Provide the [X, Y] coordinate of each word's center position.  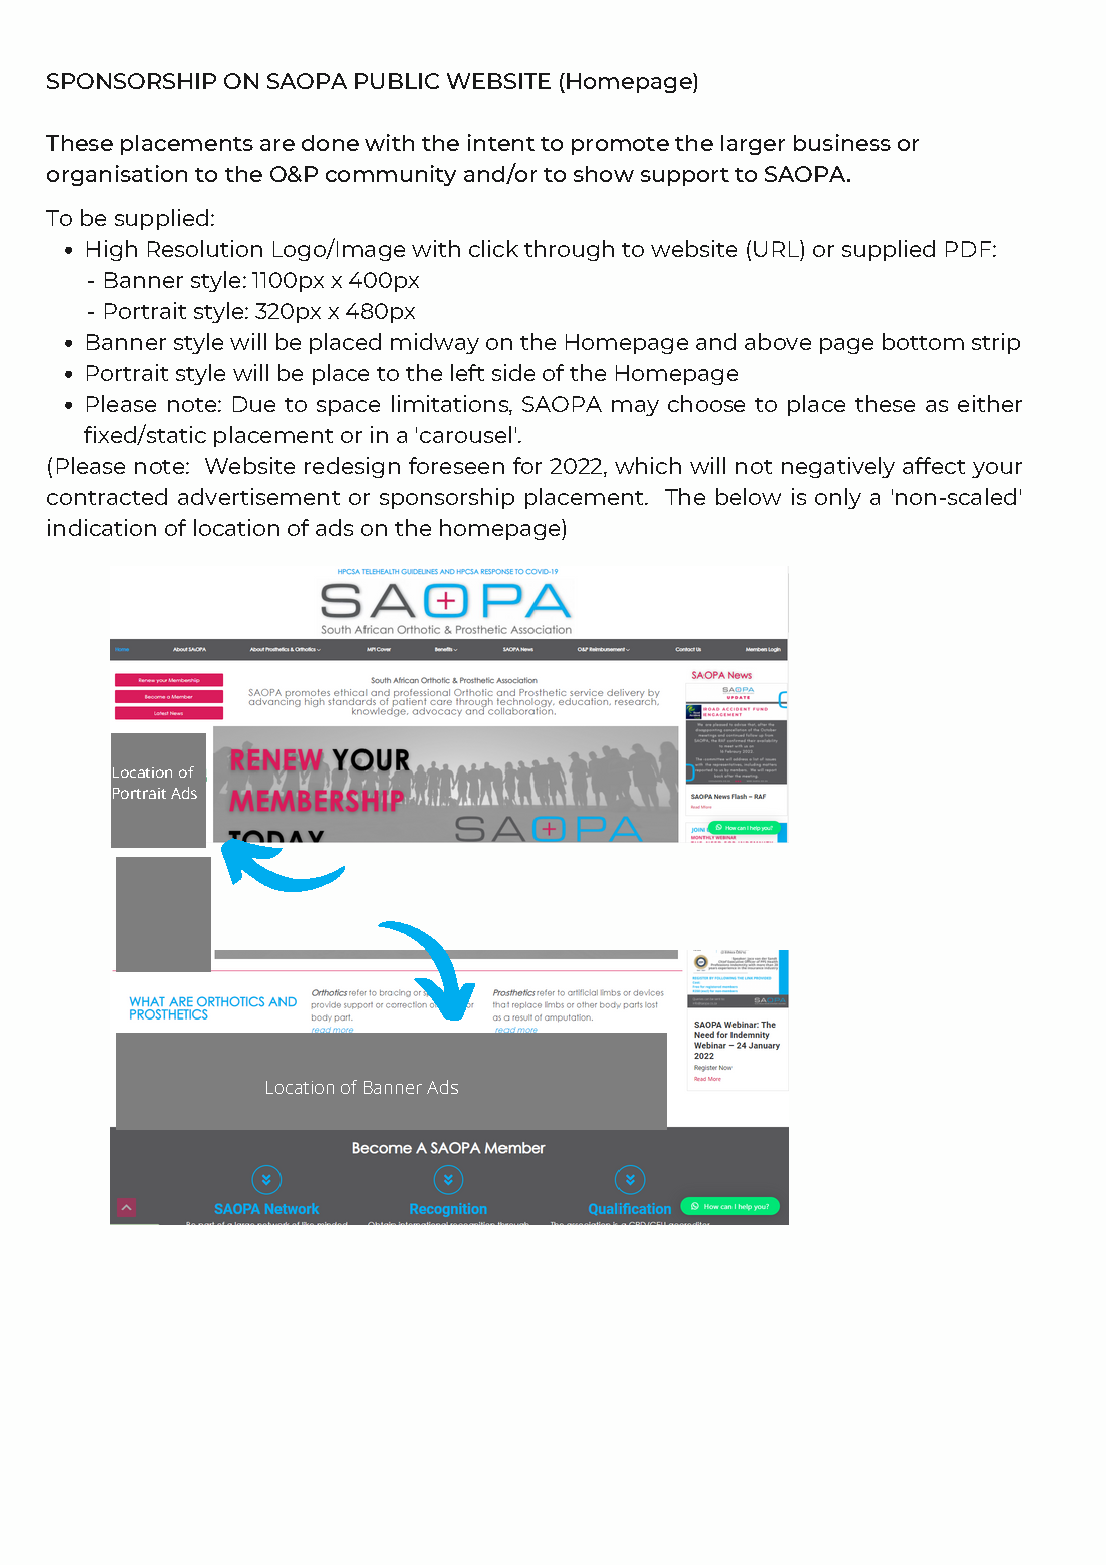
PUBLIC [397, 81]
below [748, 496]
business [842, 142]
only [838, 498]
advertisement [259, 496]
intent [501, 142]
